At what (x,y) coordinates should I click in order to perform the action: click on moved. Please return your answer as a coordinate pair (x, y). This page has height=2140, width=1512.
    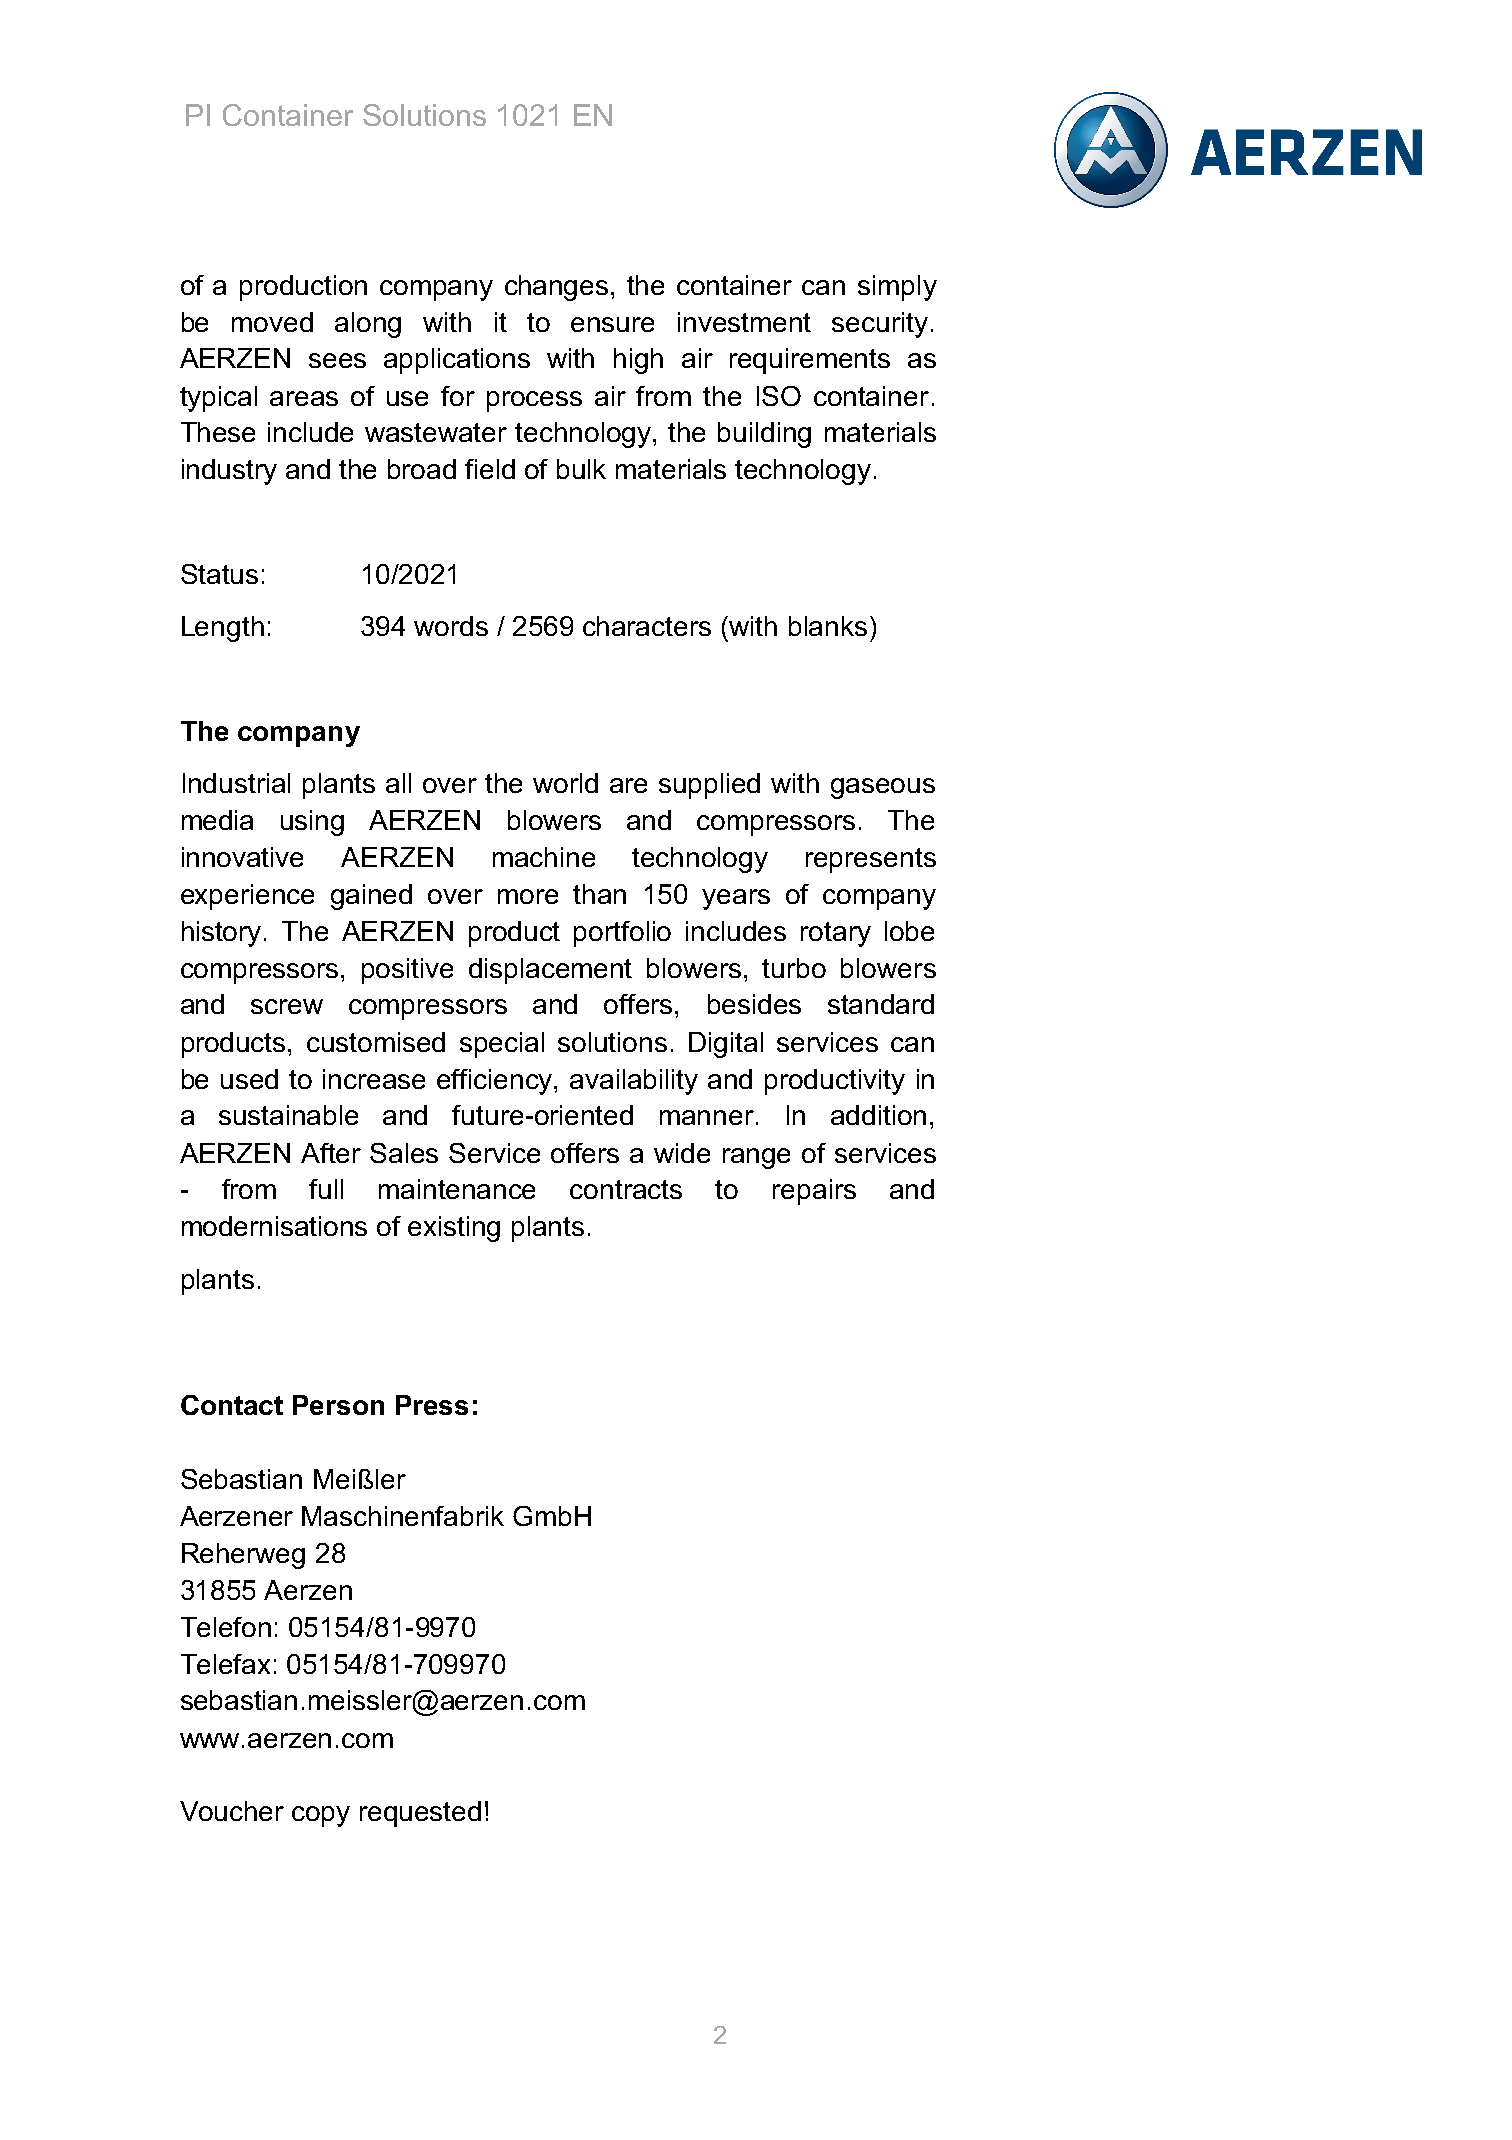
    Looking at the image, I should click on (272, 322).
